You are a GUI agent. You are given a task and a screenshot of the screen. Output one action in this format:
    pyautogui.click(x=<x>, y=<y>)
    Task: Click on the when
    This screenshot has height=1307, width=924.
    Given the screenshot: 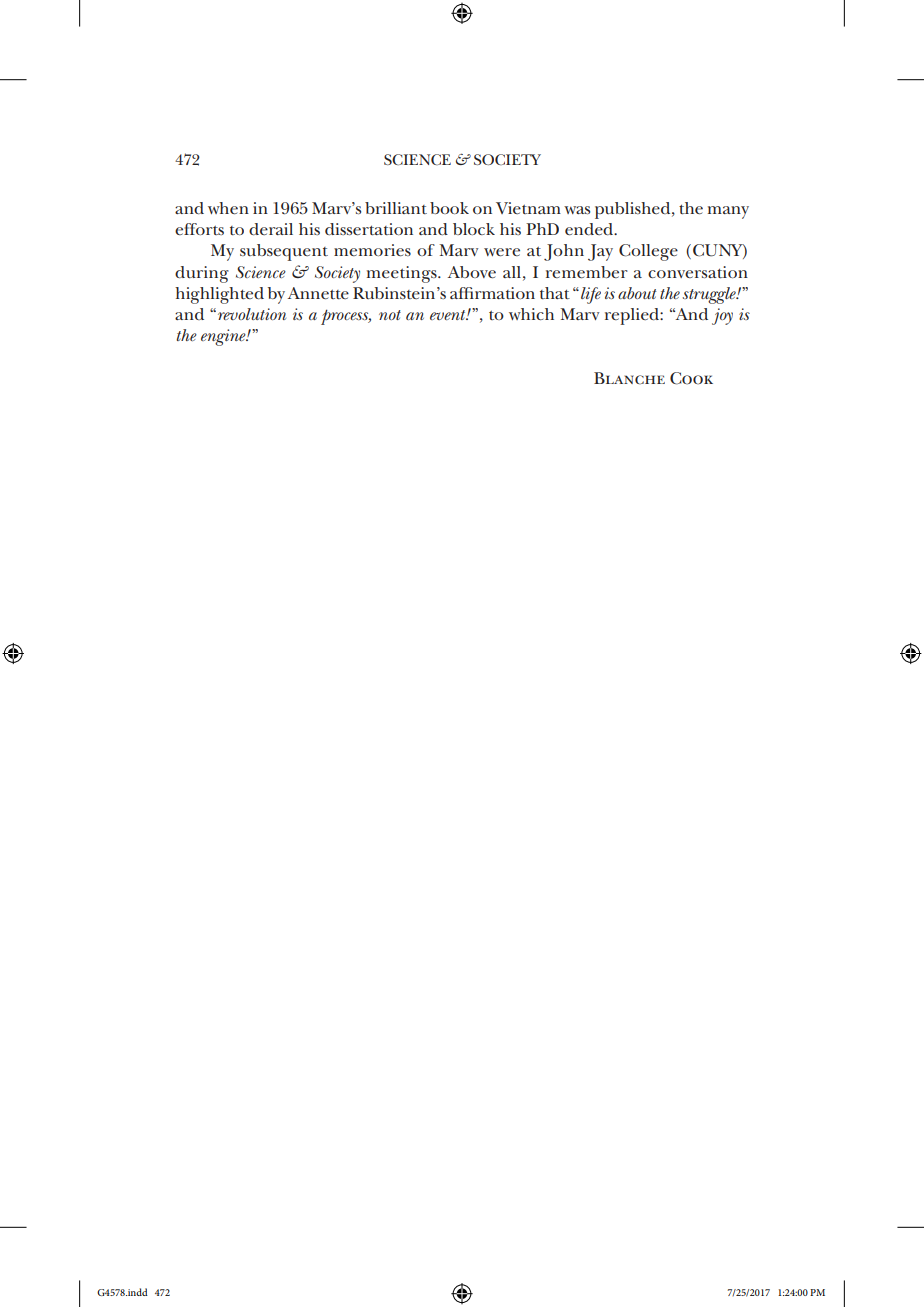 What is the action you would take?
    pyautogui.click(x=228, y=208)
